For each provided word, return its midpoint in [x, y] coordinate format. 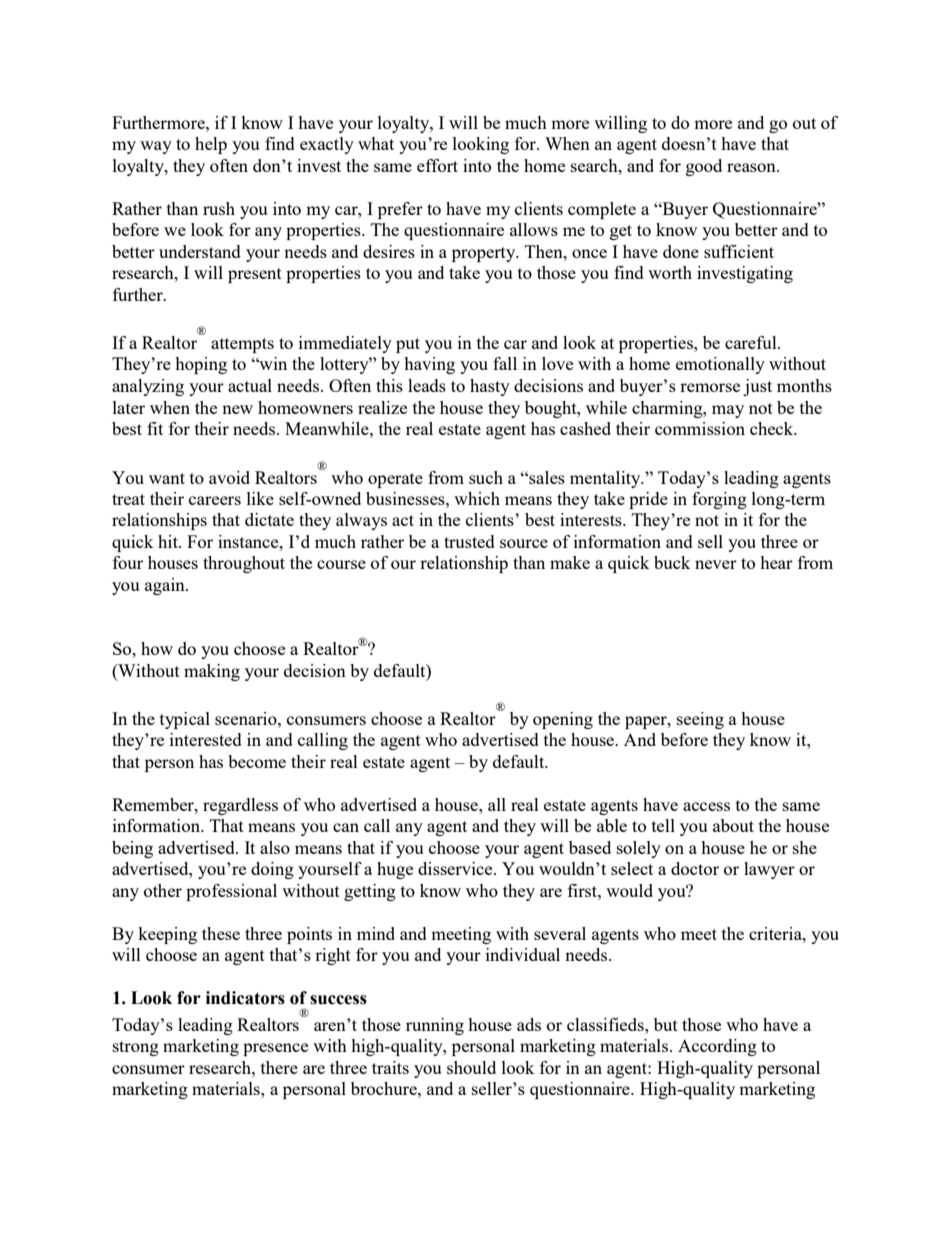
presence [275, 1049]
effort [437, 165]
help [211, 145]
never [716, 564]
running [435, 1026]
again [166, 586]
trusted [469, 541]
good [704, 167]
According [717, 1047]
